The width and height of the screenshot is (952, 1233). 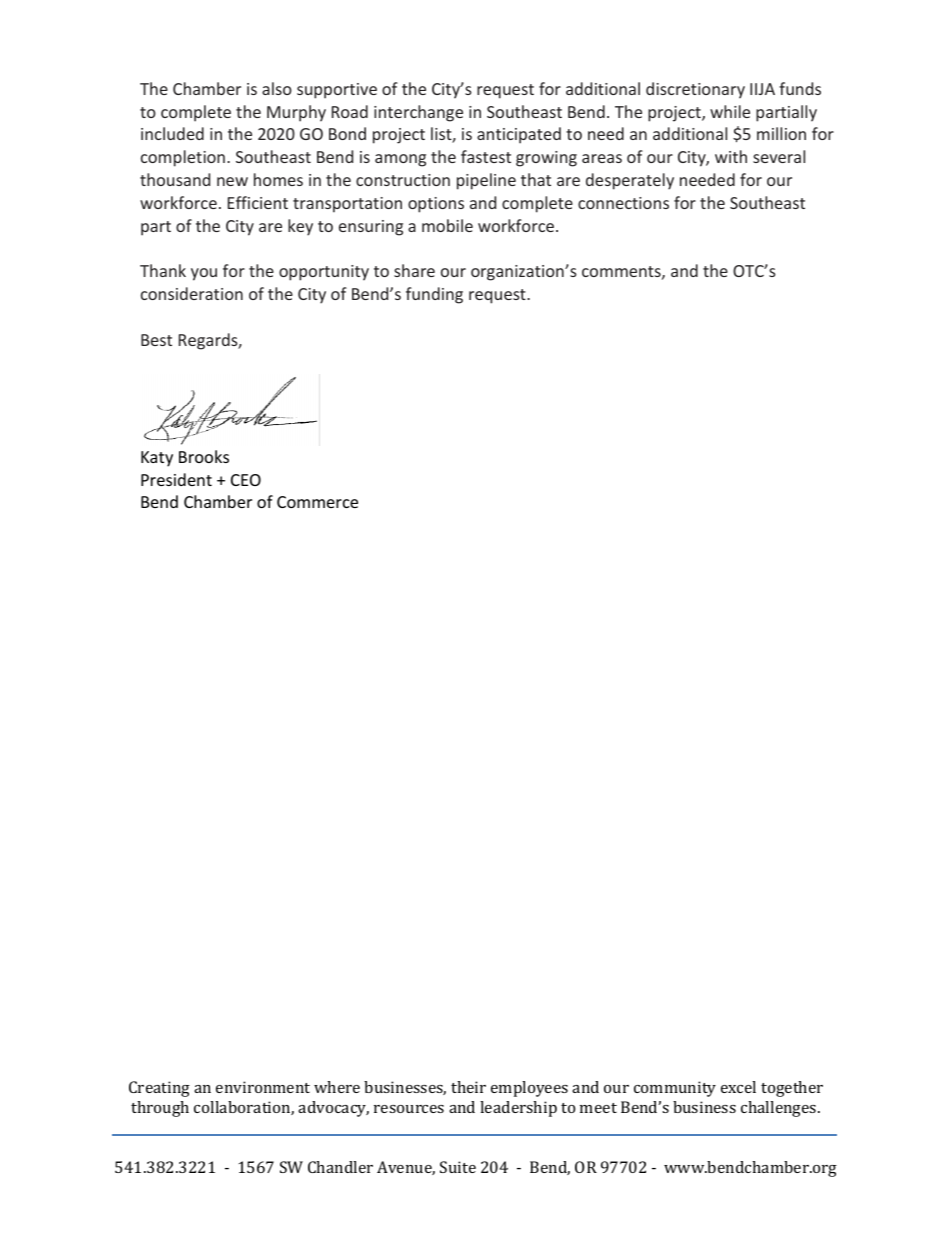 What do you see at coordinates (246, 480) in the screenshot?
I see `CEO` at bounding box center [246, 480].
